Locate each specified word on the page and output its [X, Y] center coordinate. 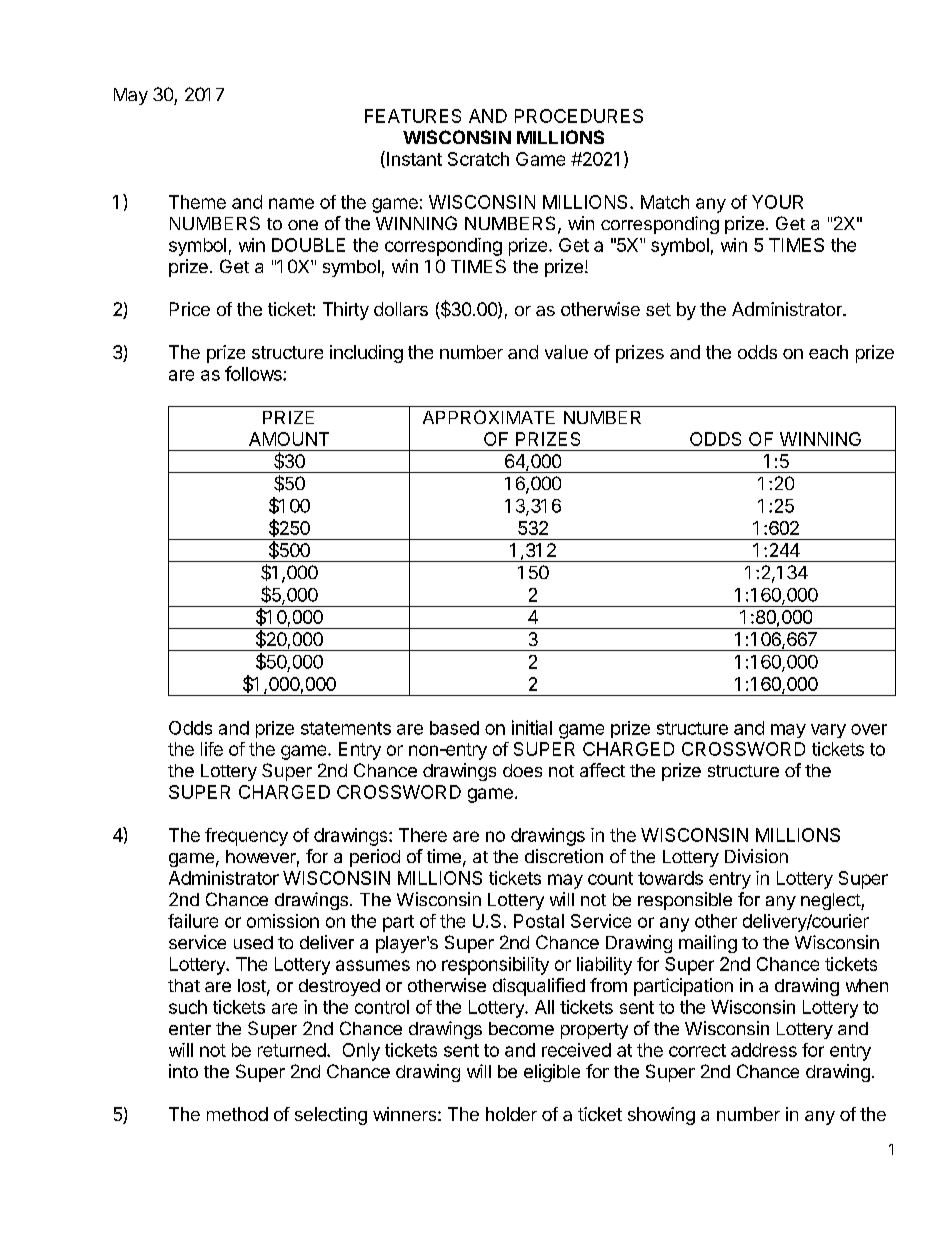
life [212, 749]
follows [254, 373]
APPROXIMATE [489, 417]
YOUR [777, 202]
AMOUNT [289, 439]
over [869, 729]
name [291, 203]
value [566, 352]
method [237, 1114]
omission [283, 921]
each [828, 352]
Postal [539, 921]
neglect [831, 901]
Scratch [478, 159]
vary [828, 731]
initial [532, 727]
